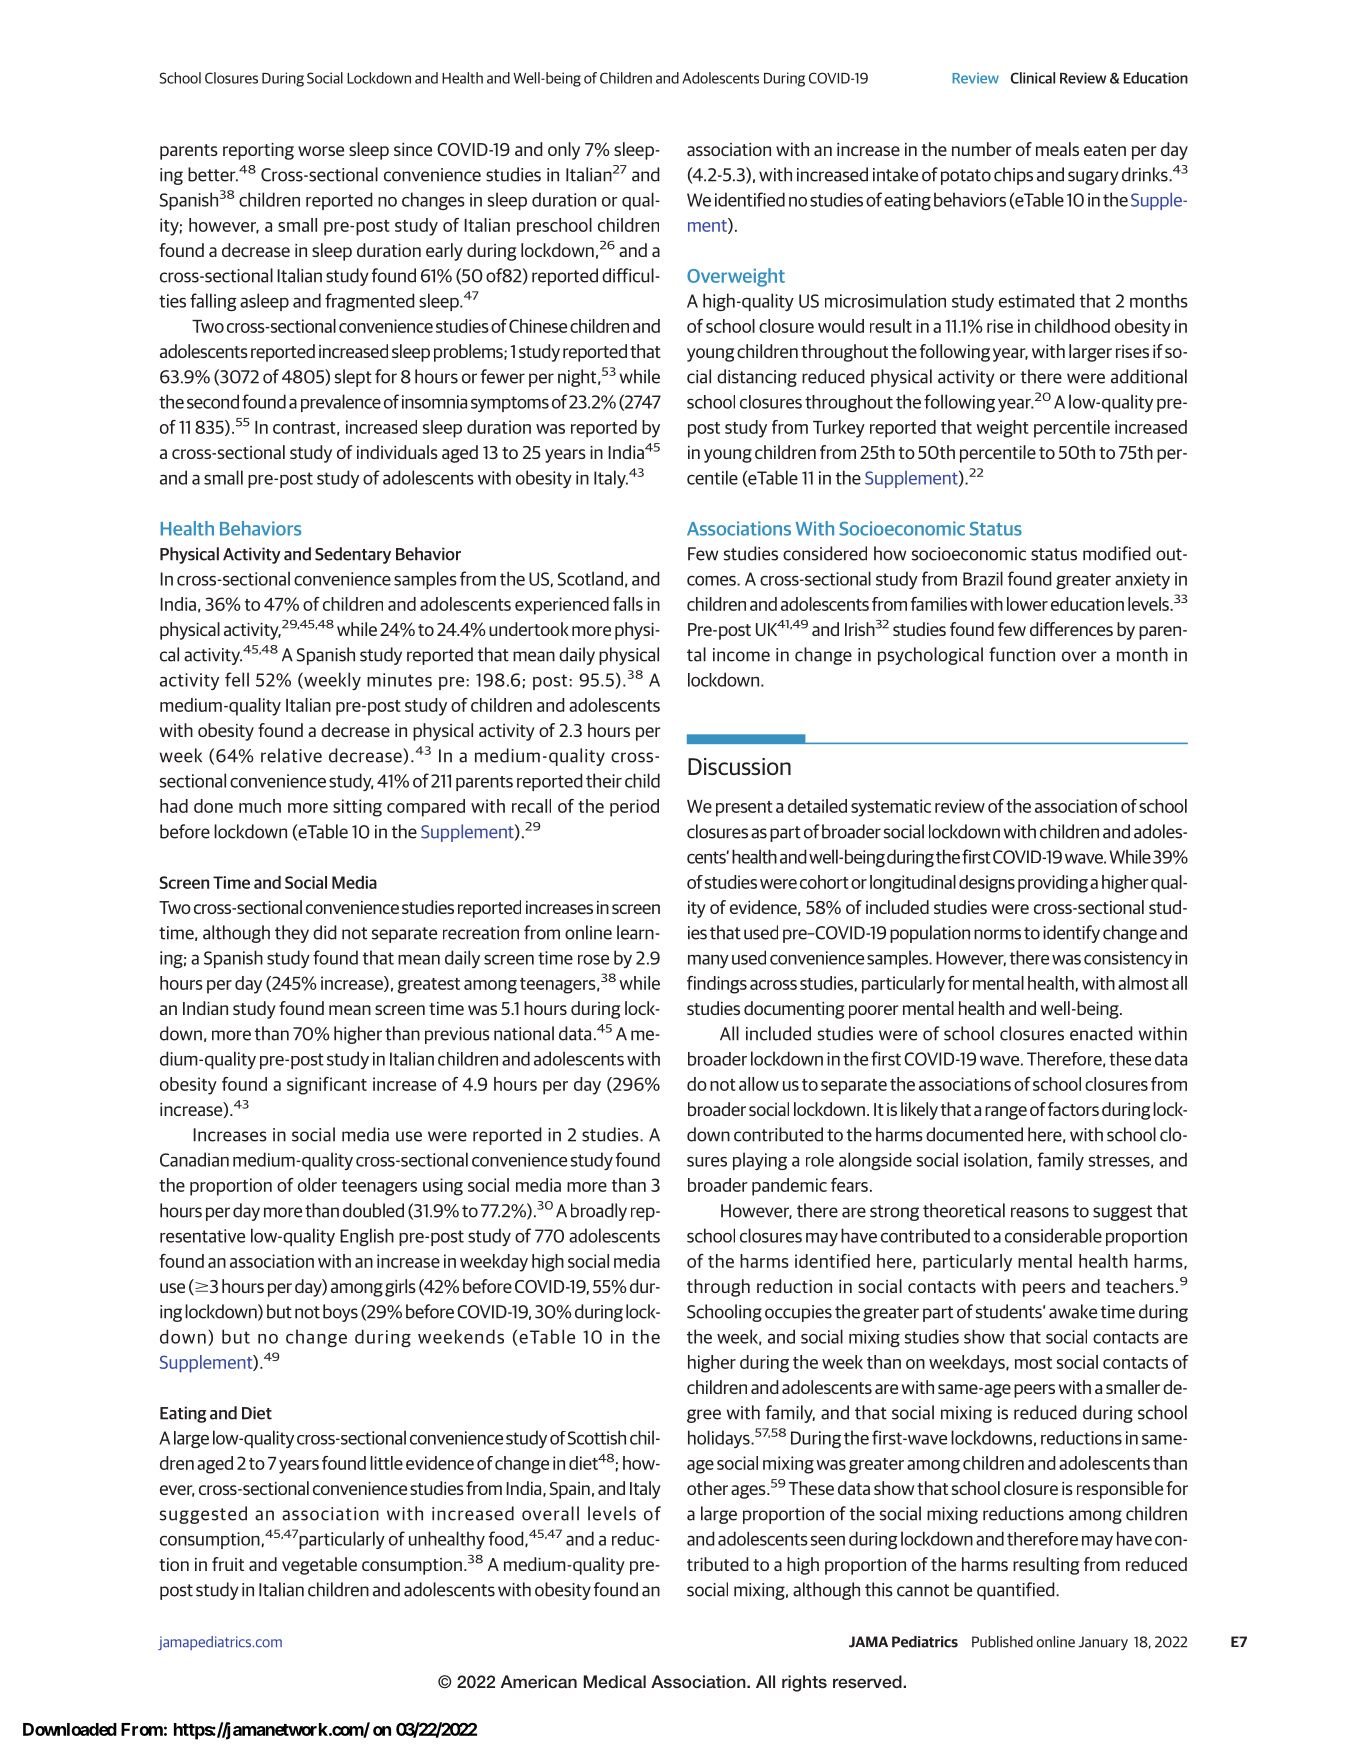 This screenshot has height=1744, width=1348. What do you see at coordinates (228, 1564) in the screenshot?
I see `fruit` at bounding box center [228, 1564].
